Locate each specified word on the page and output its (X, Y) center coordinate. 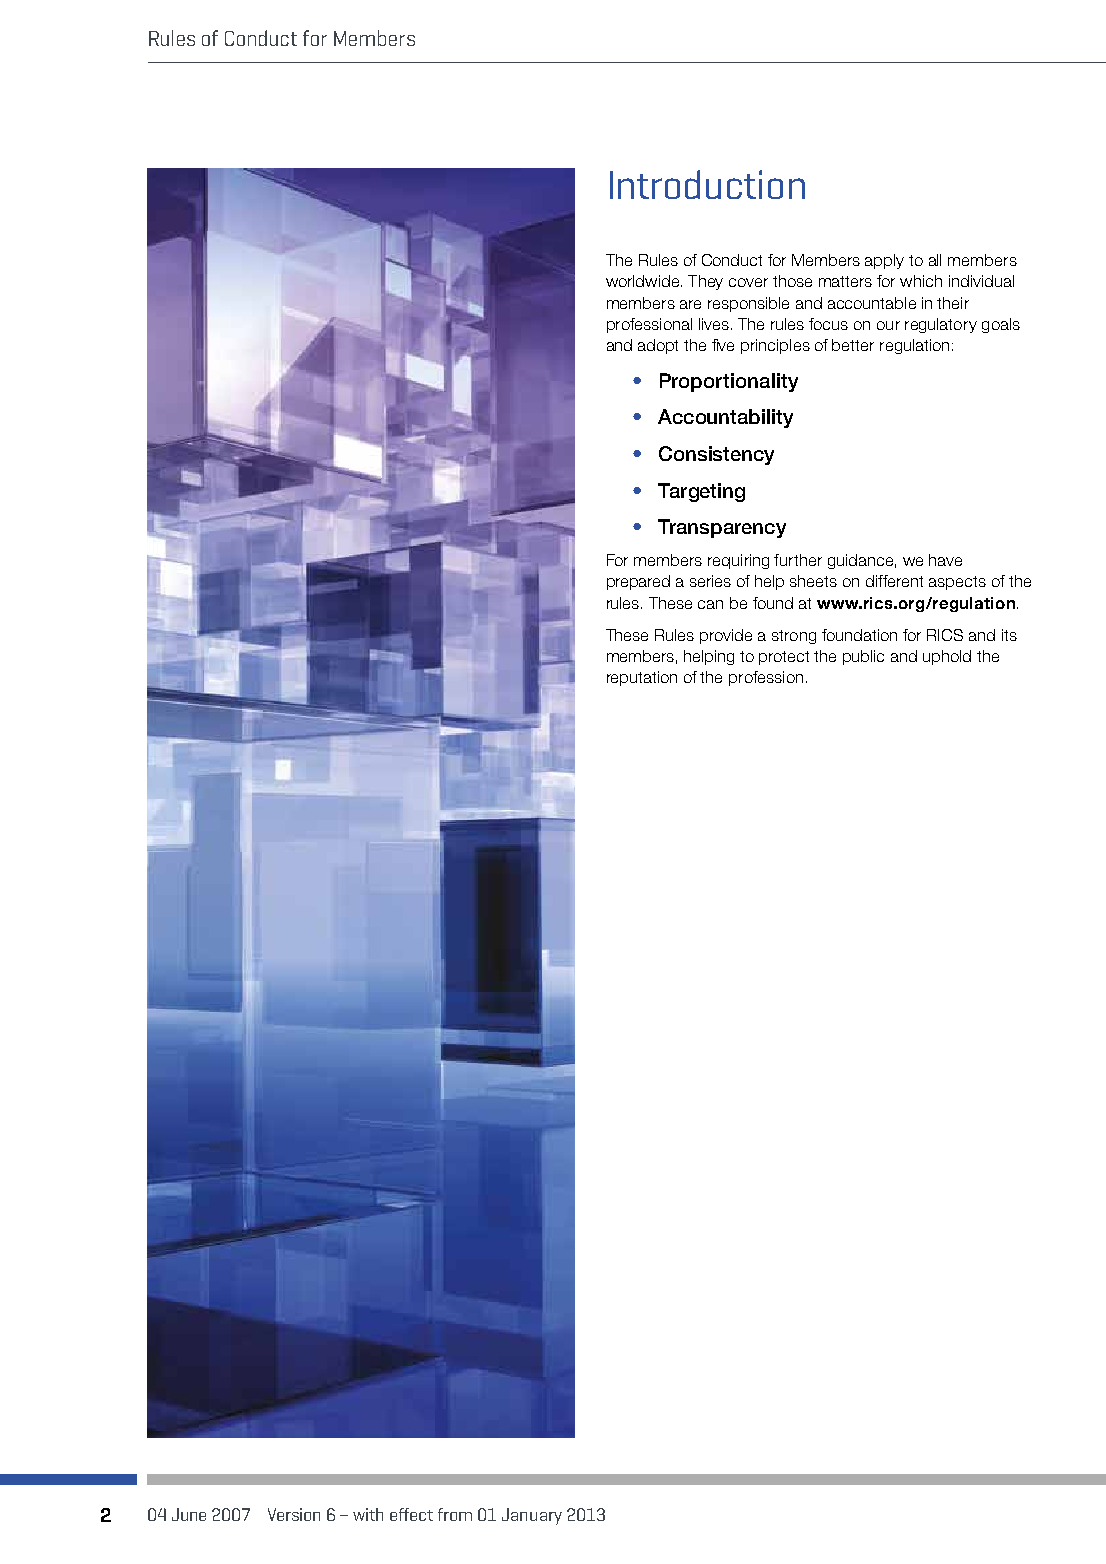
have (945, 560)
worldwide (644, 281)
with (368, 1514)
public (863, 657)
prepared (638, 582)
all (935, 260)
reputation (642, 678)
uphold (947, 657)
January (532, 1516)
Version (294, 1514)
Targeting (701, 492)
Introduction (707, 184)
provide (726, 636)
